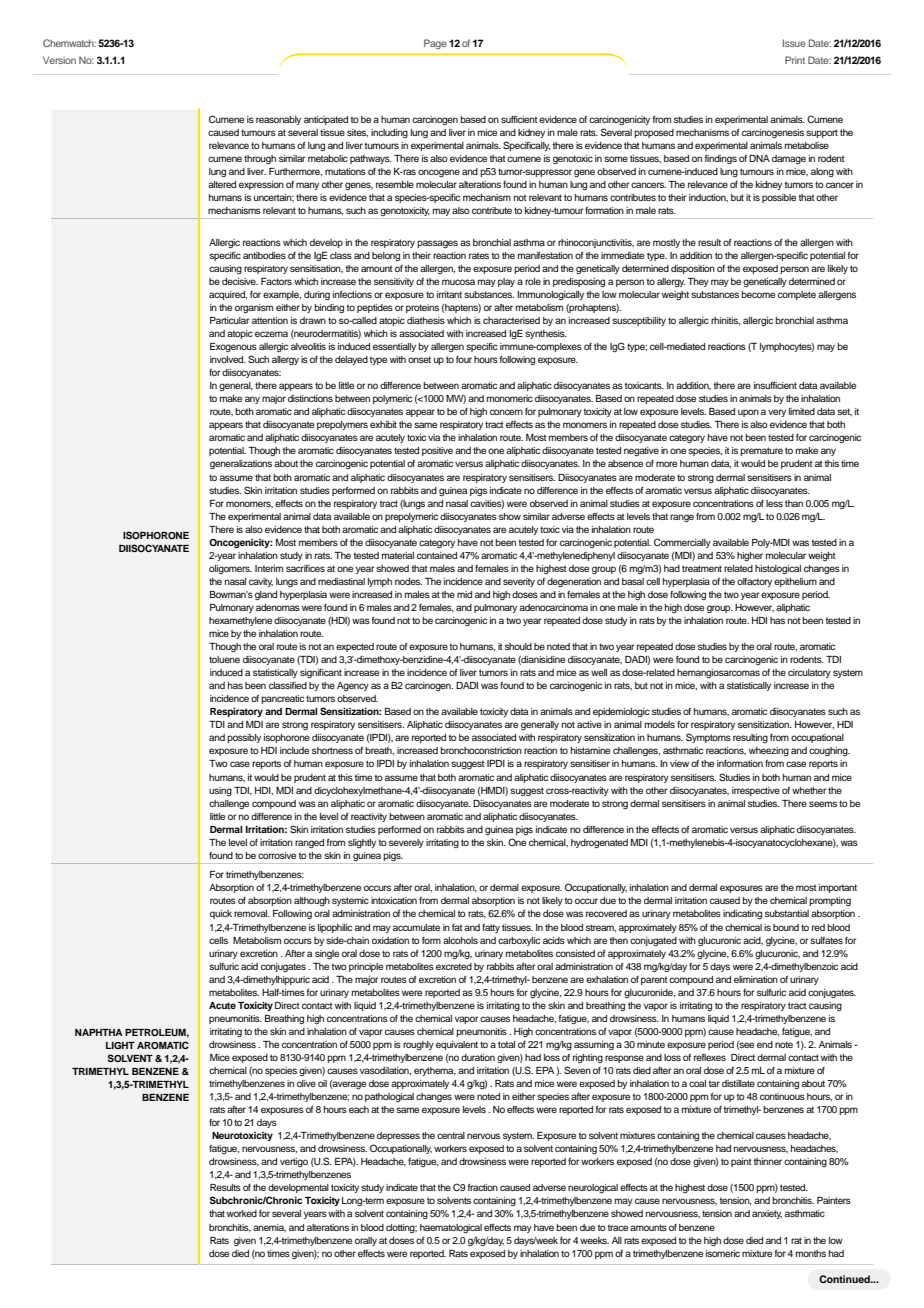  I want to click on quick, so click(221, 914).
